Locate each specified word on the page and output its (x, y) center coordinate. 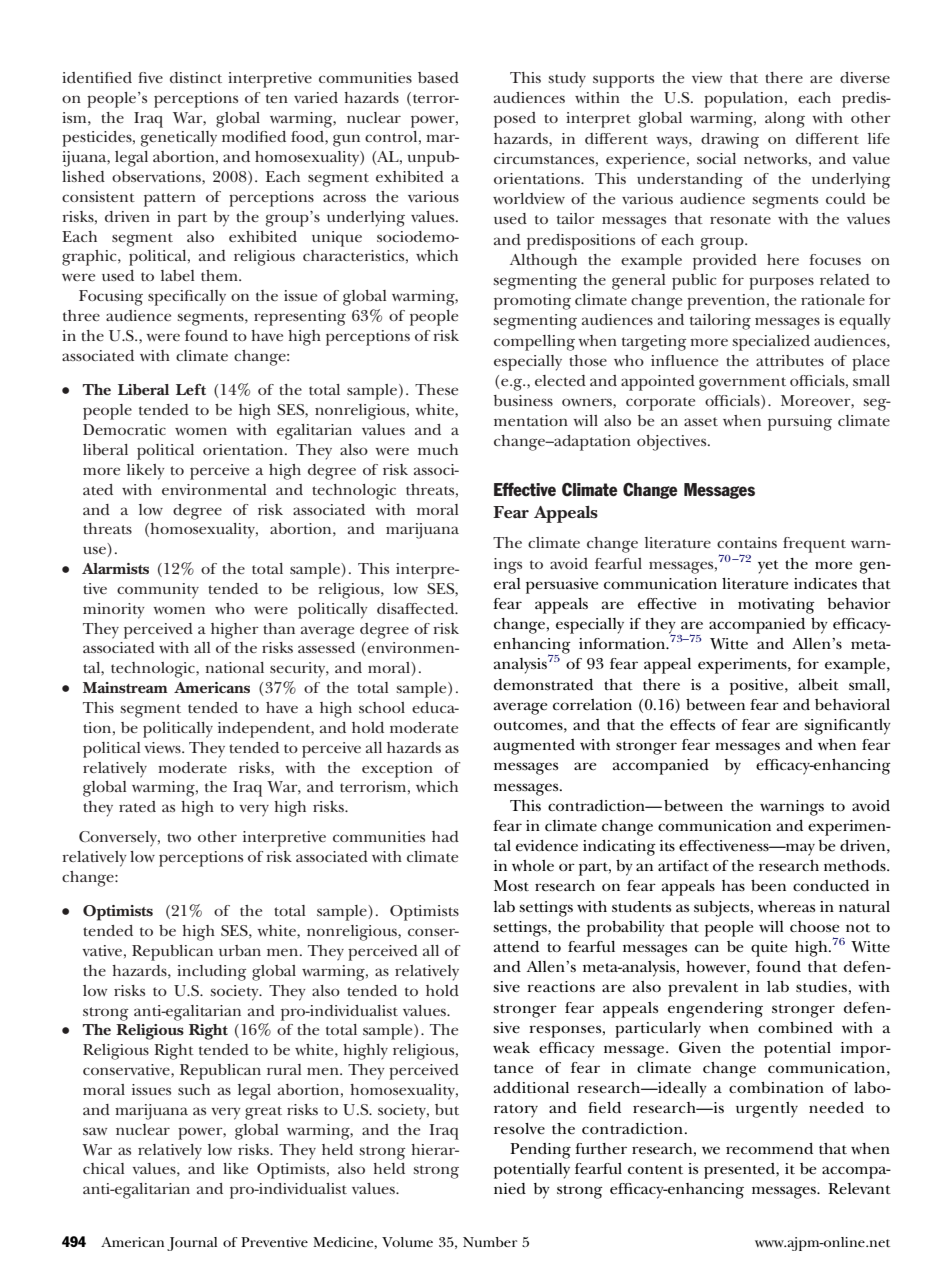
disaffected (417, 608)
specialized (771, 343)
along (785, 120)
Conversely (119, 839)
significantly (847, 727)
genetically (179, 139)
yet (768, 567)
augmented (534, 747)
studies (821, 986)
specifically (187, 298)
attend (516, 947)
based (438, 77)
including (212, 973)
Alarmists (115, 568)
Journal (192, 1244)
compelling (534, 343)
